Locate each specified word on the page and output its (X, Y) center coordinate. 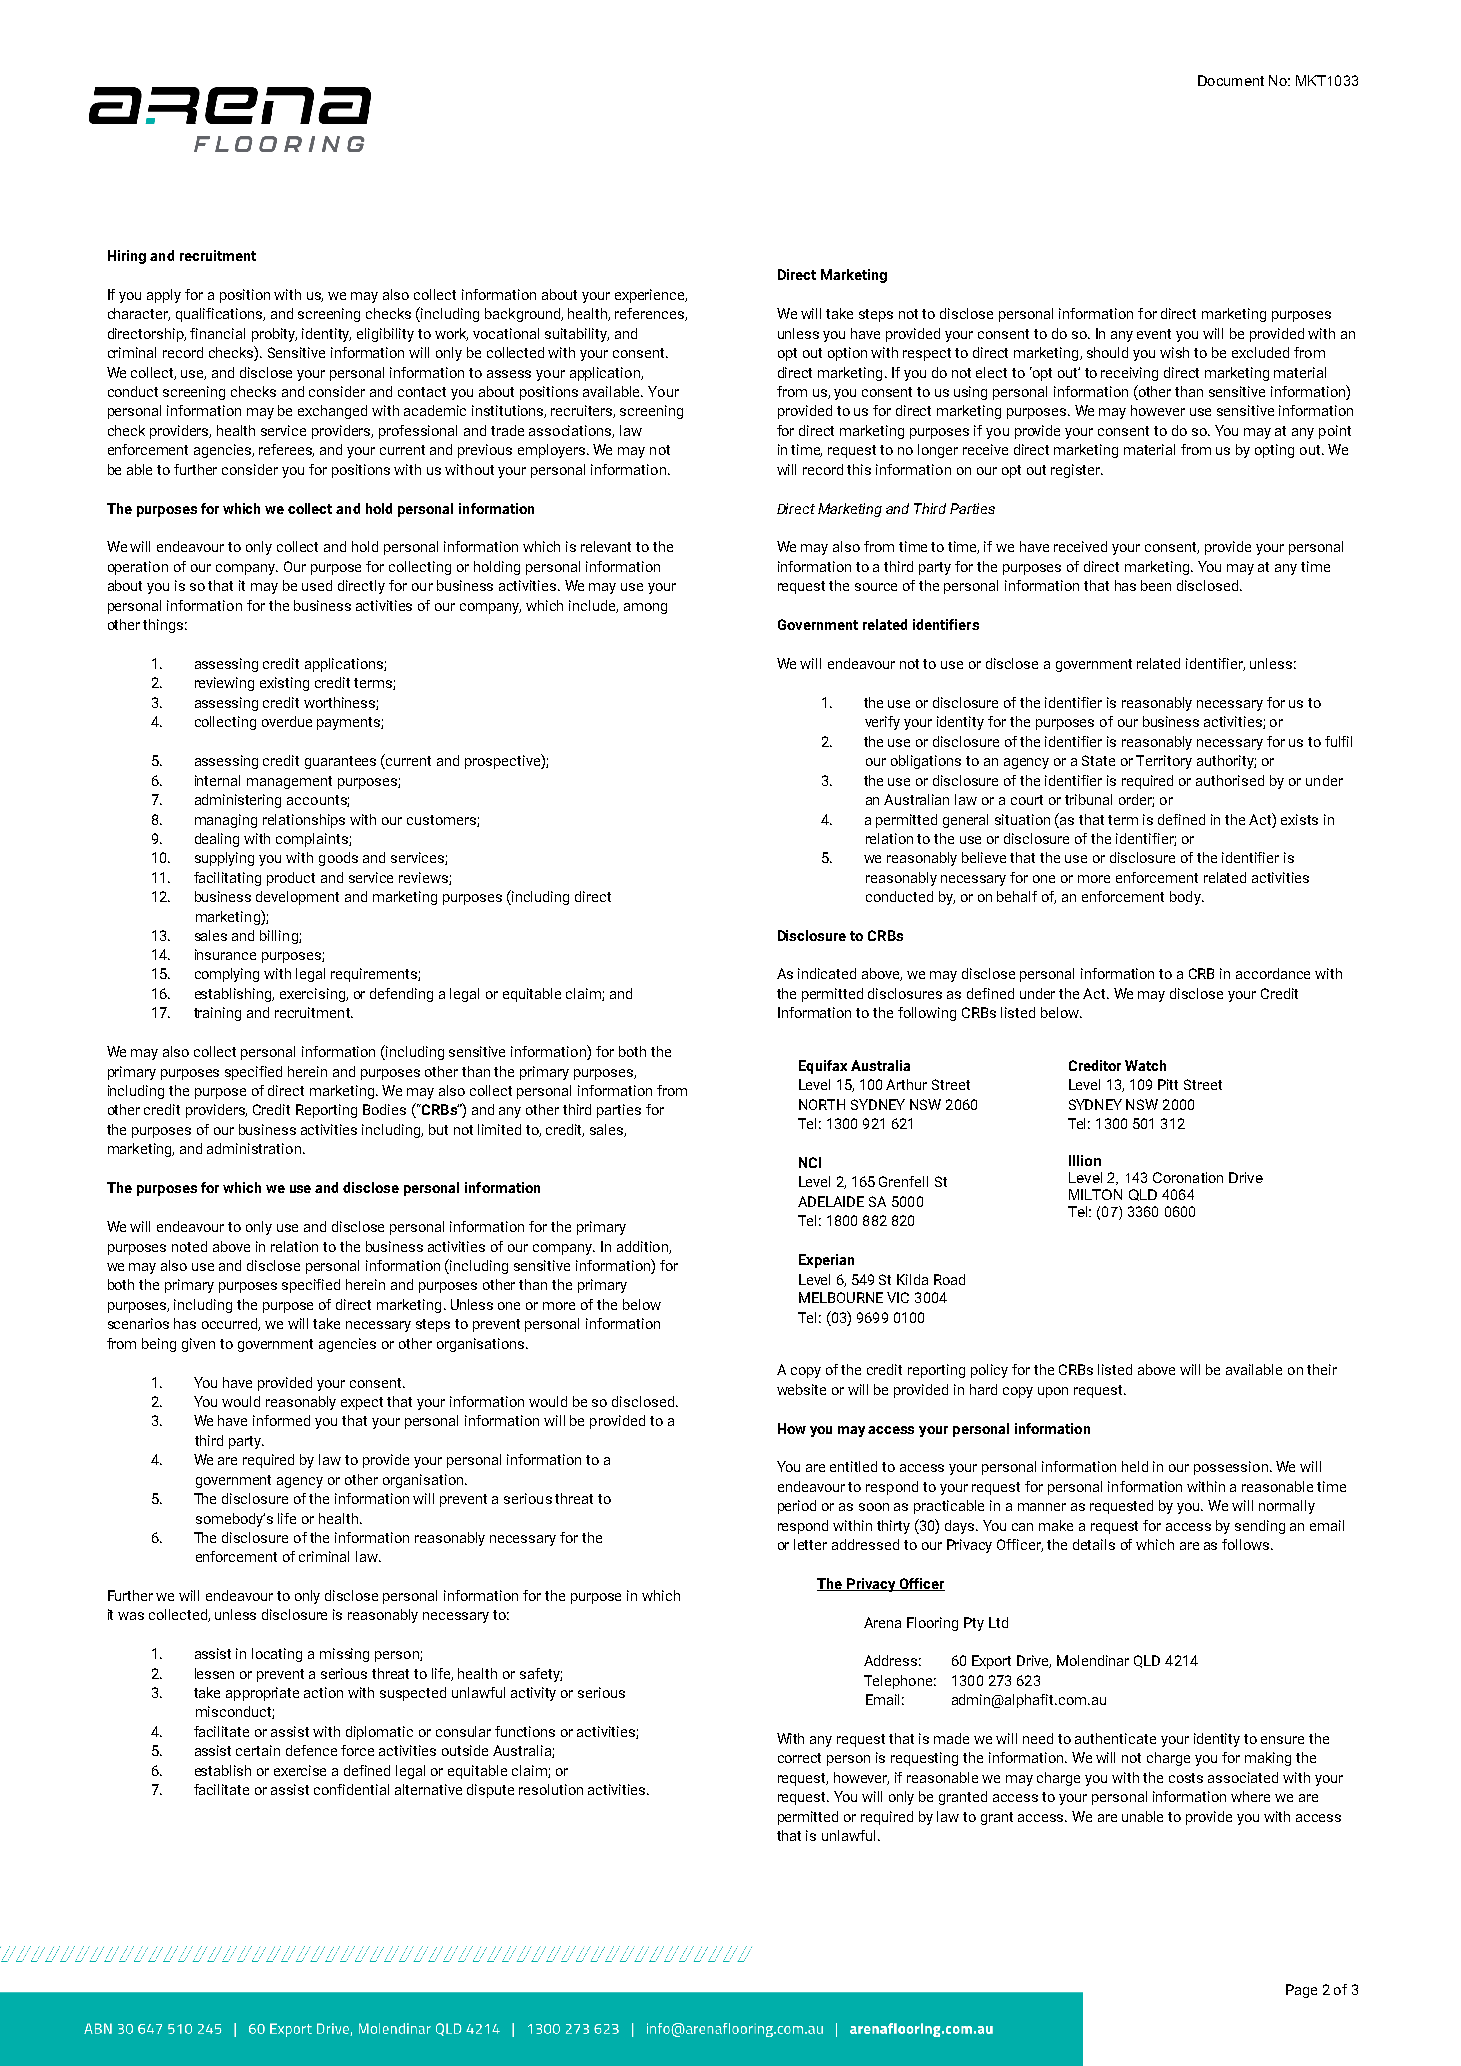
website (801, 1389)
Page (1301, 1991)
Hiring (127, 257)
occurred (231, 1324)
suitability (577, 335)
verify (882, 723)
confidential (351, 1789)
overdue (287, 721)
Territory (1164, 762)
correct (799, 1758)
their (1322, 1369)
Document (1231, 80)
